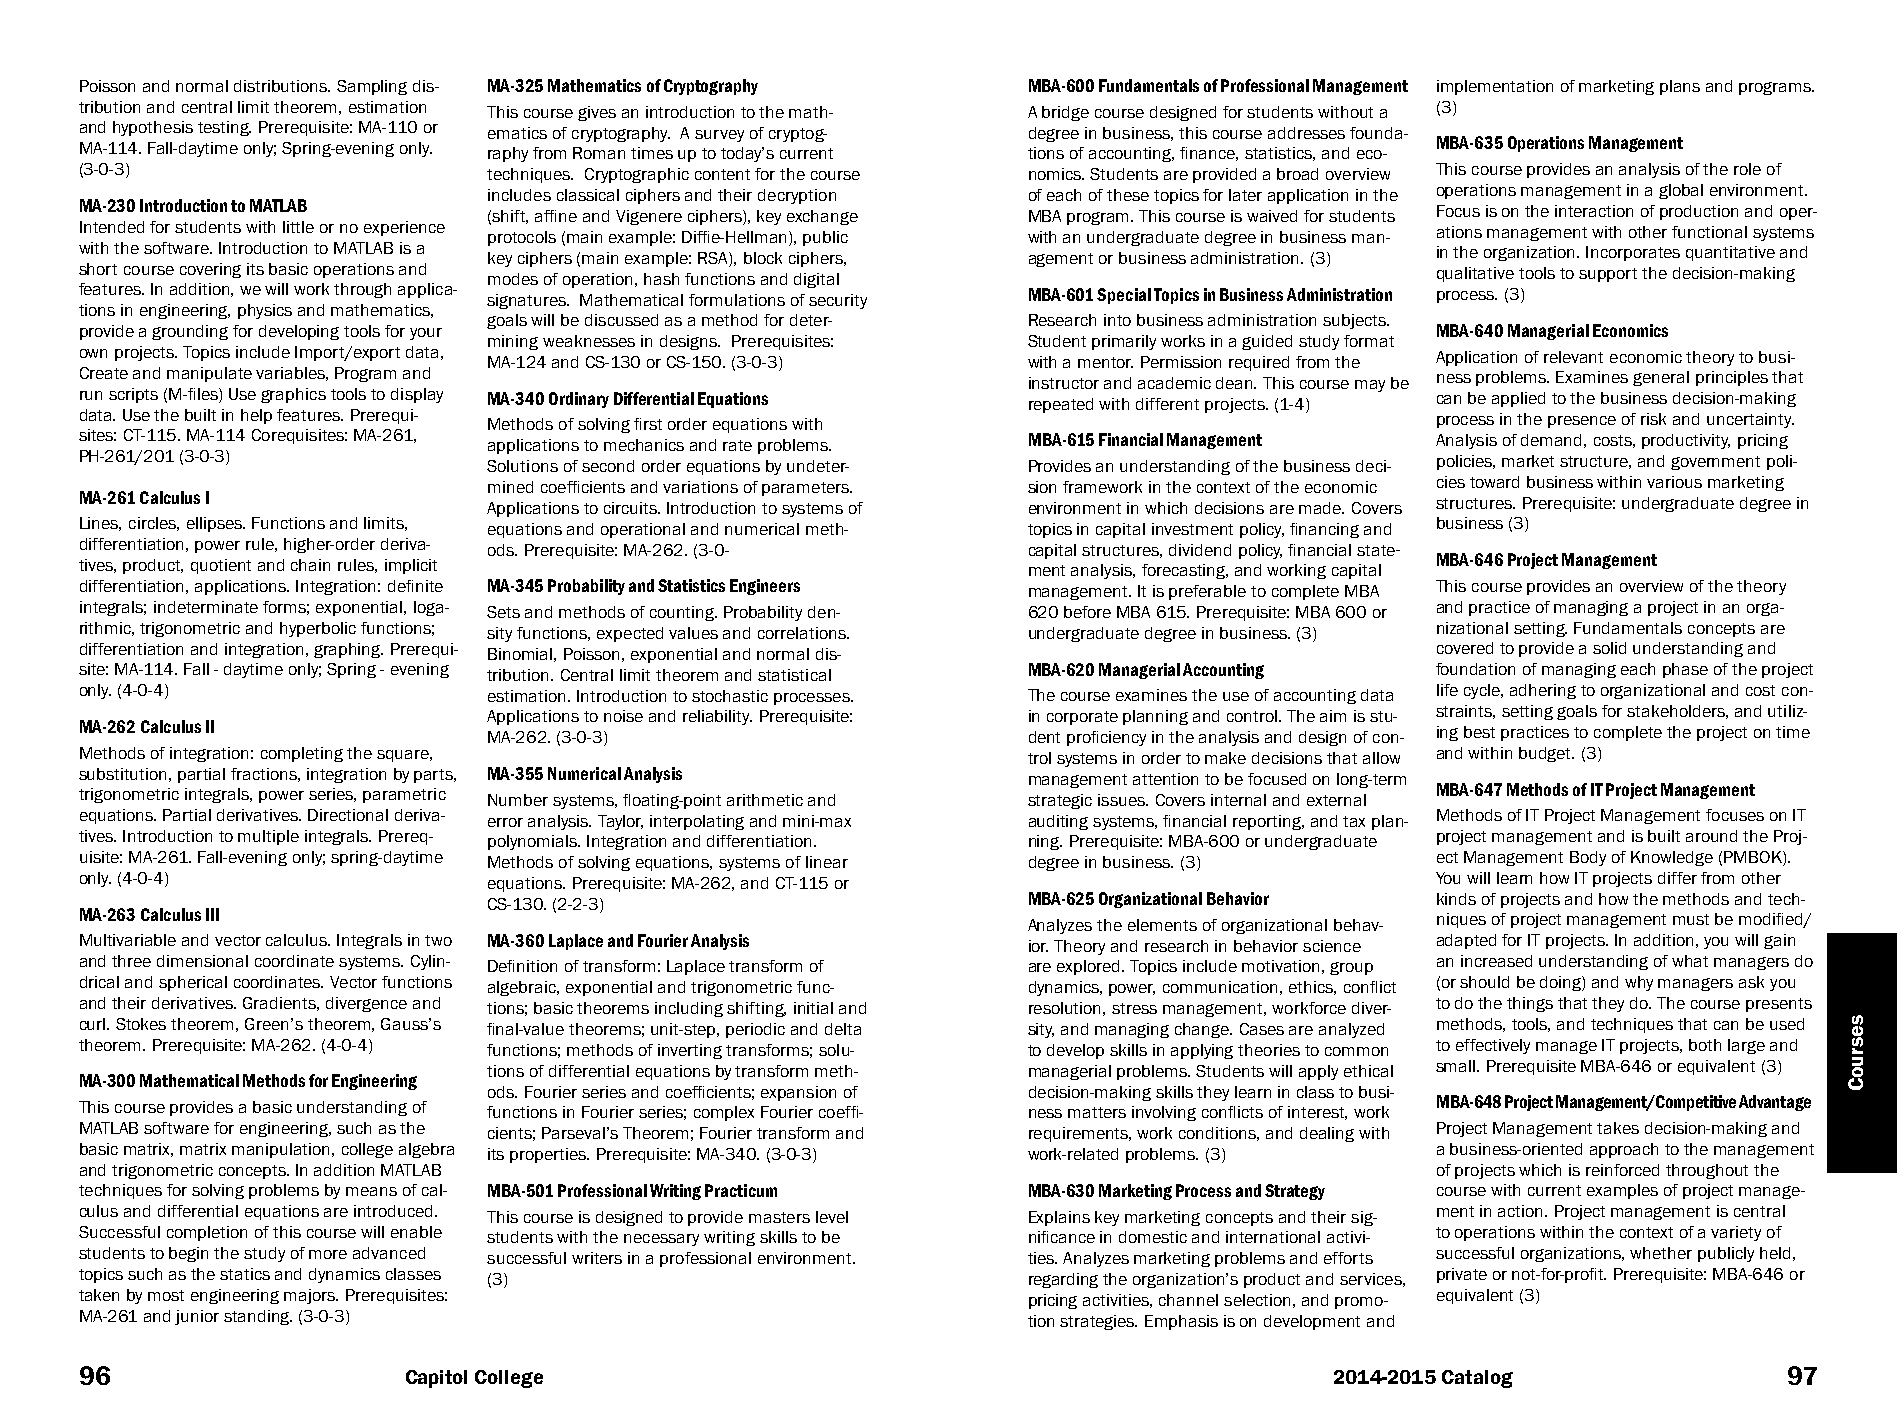 This image has height=1423, width=1897. Describe the element at coordinates (1496, 961) in the image. I see `increased` at that location.
